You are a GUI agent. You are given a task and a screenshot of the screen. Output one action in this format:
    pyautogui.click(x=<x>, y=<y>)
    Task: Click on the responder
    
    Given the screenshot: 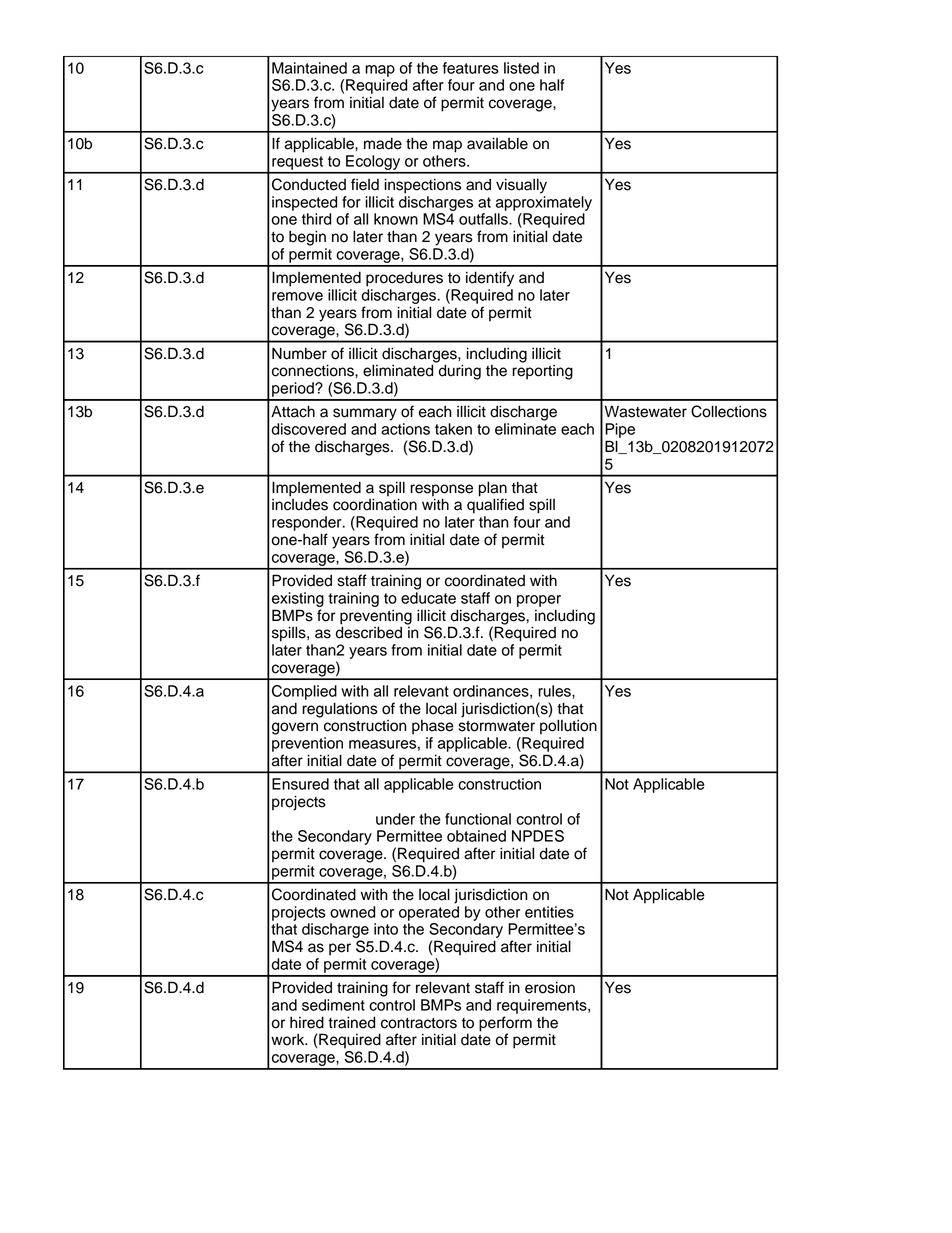 What is the action you would take?
    pyautogui.click(x=308, y=523)
